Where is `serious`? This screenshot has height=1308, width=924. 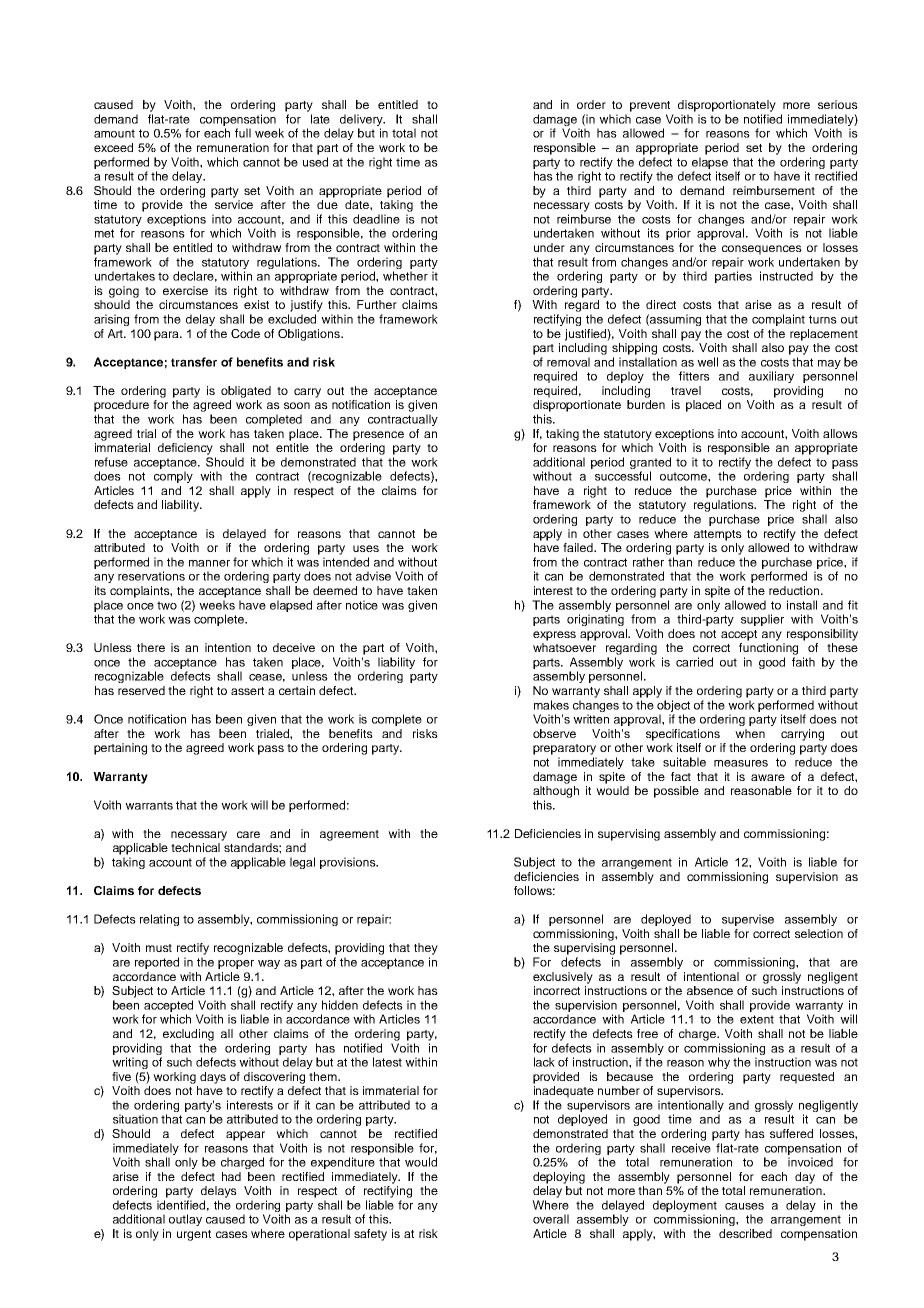 serious is located at coordinates (838, 104).
